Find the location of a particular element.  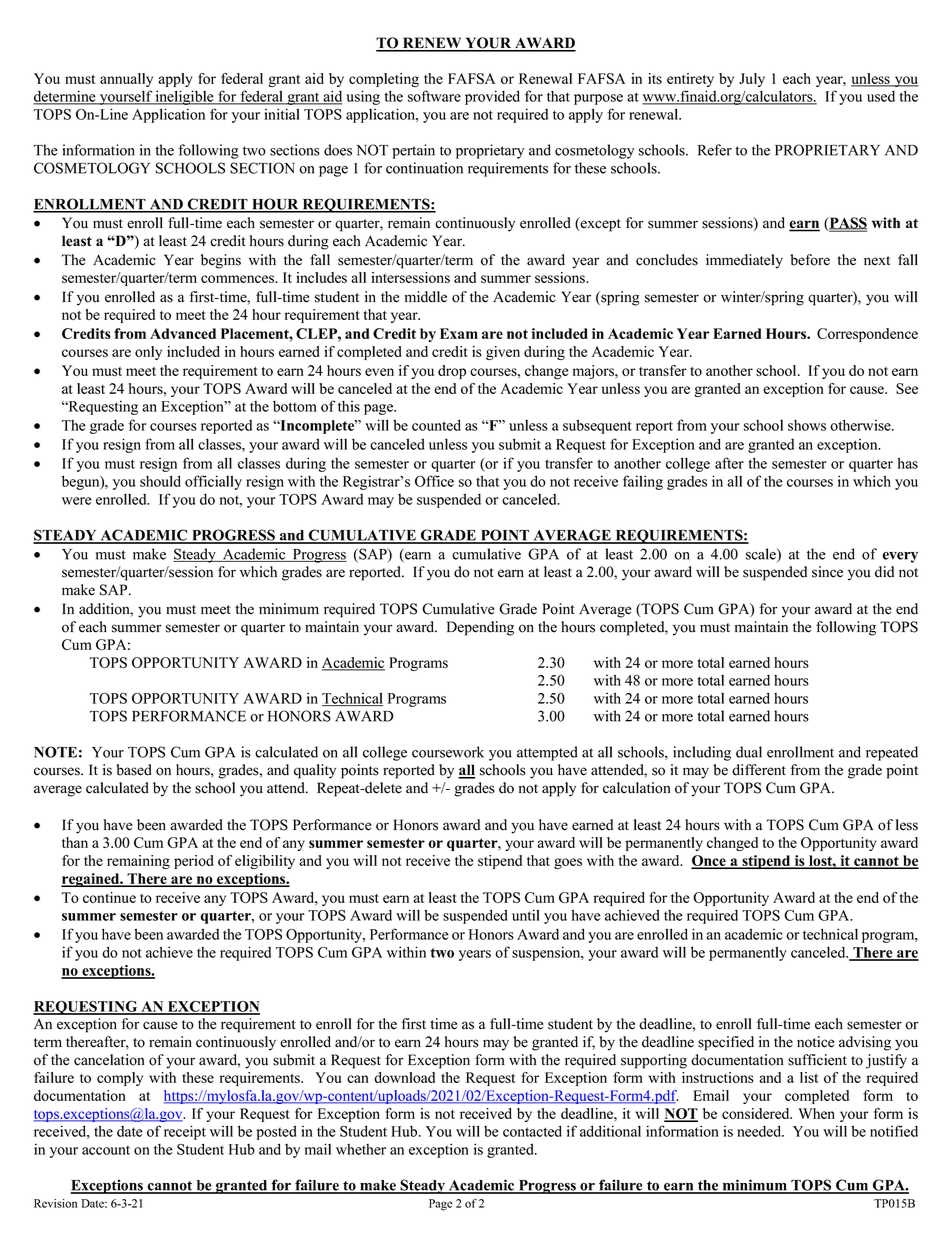

continue is located at coordinates (109, 897).
